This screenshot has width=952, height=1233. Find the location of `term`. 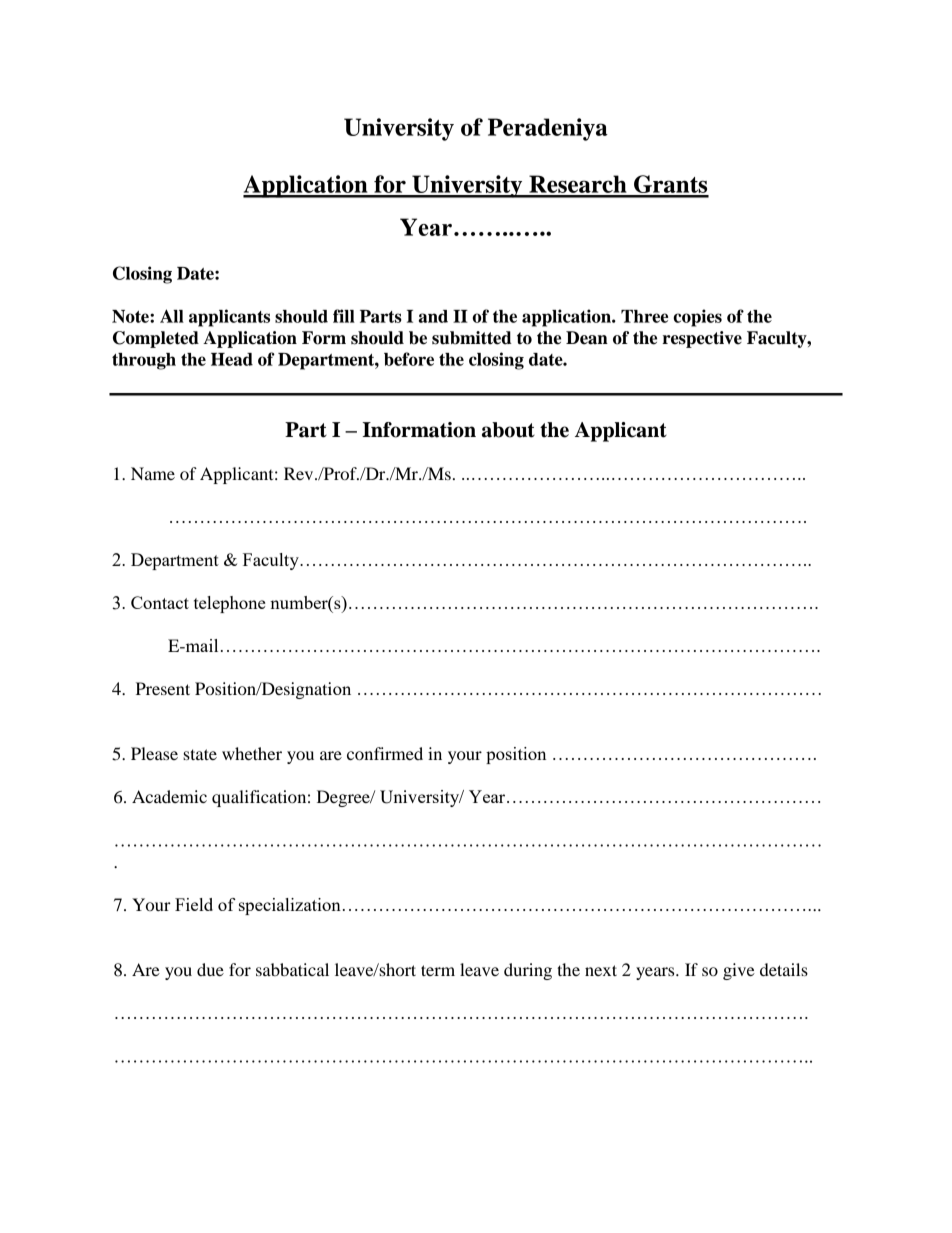

term is located at coordinates (438, 970).
